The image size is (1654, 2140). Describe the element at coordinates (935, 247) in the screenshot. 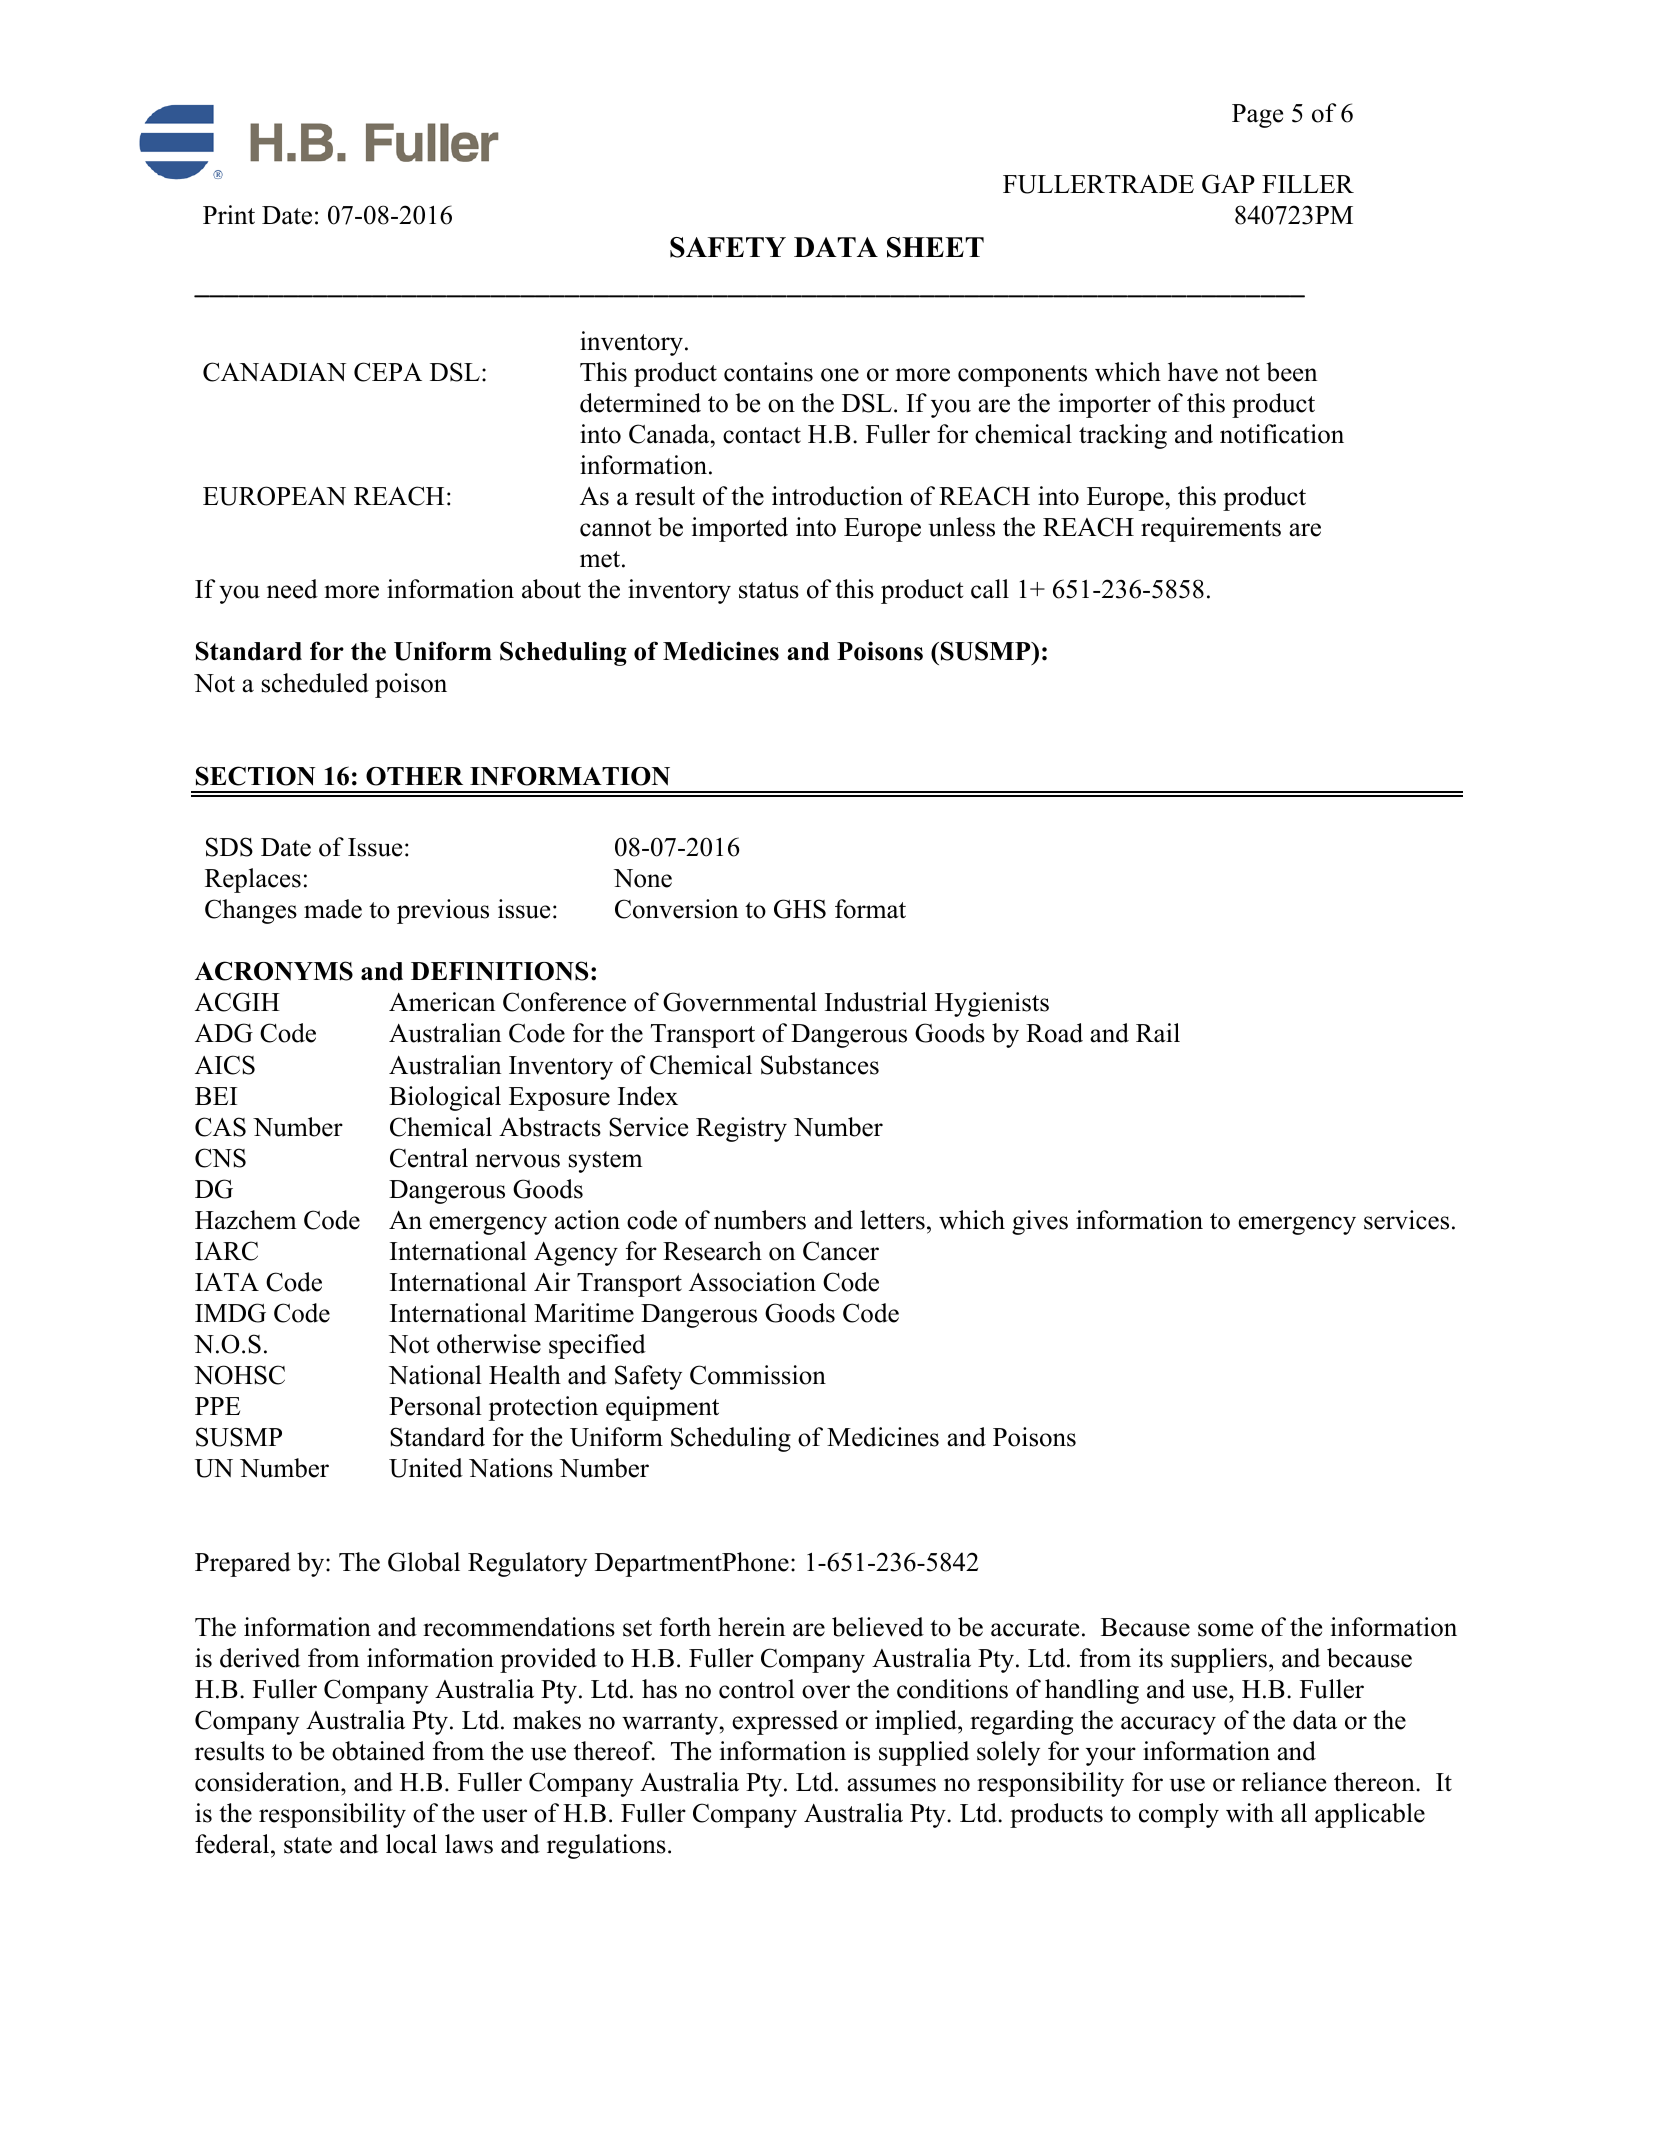

I see `SHEET` at that location.
